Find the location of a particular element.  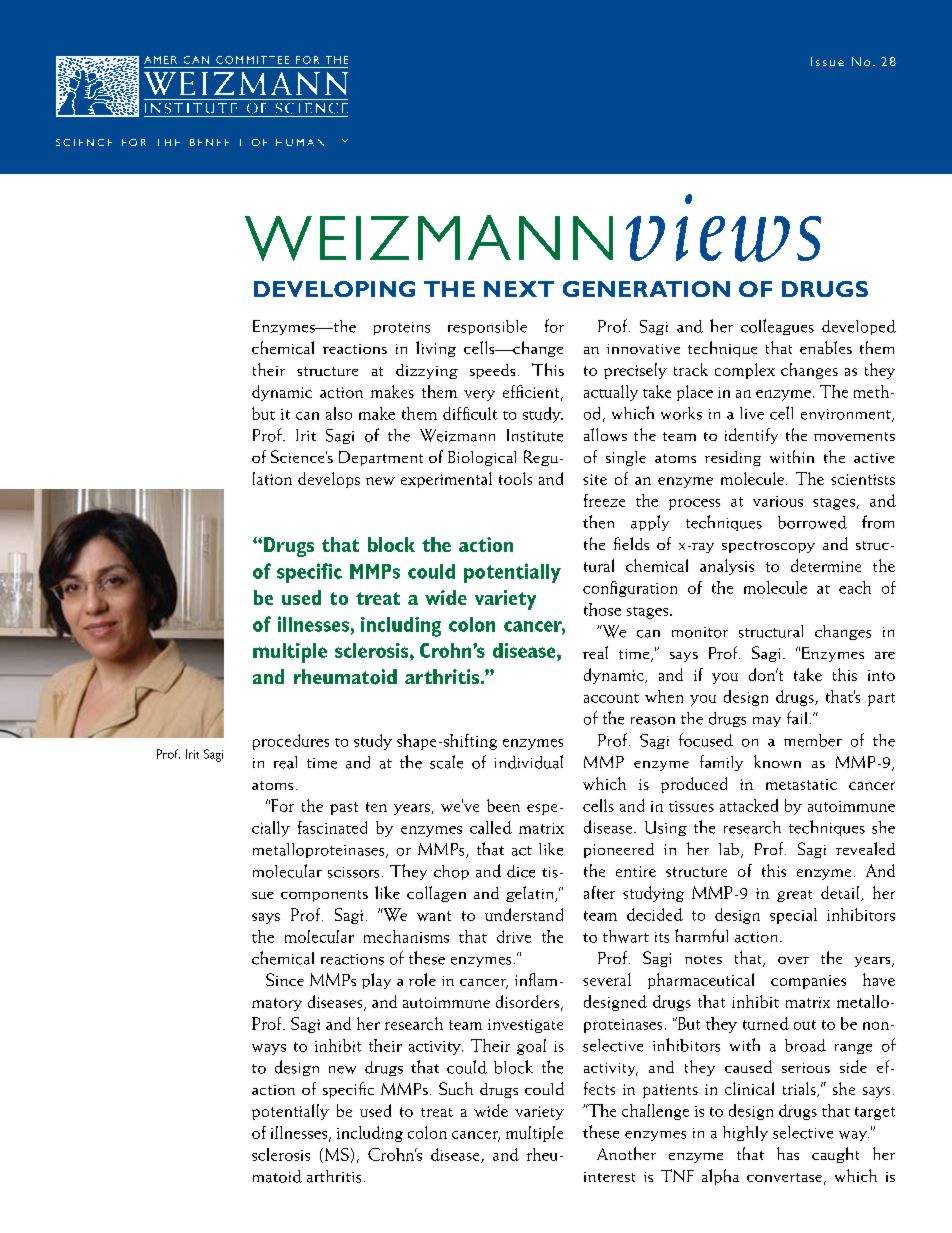

Next is located at coordinates (519, 289).
